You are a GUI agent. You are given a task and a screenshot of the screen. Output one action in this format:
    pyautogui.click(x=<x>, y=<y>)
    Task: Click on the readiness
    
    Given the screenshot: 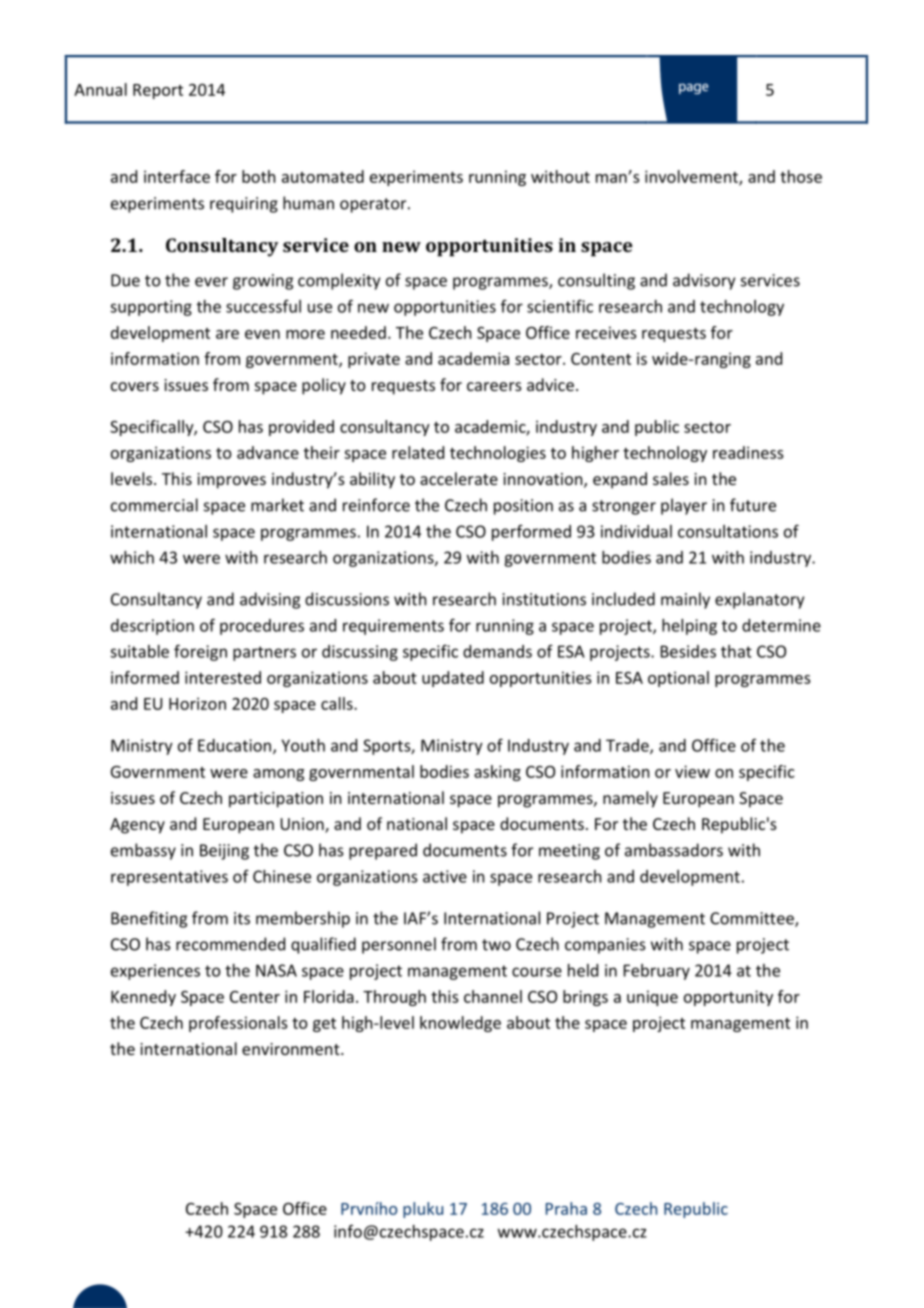 What is the action you would take?
    pyautogui.click(x=748, y=452)
